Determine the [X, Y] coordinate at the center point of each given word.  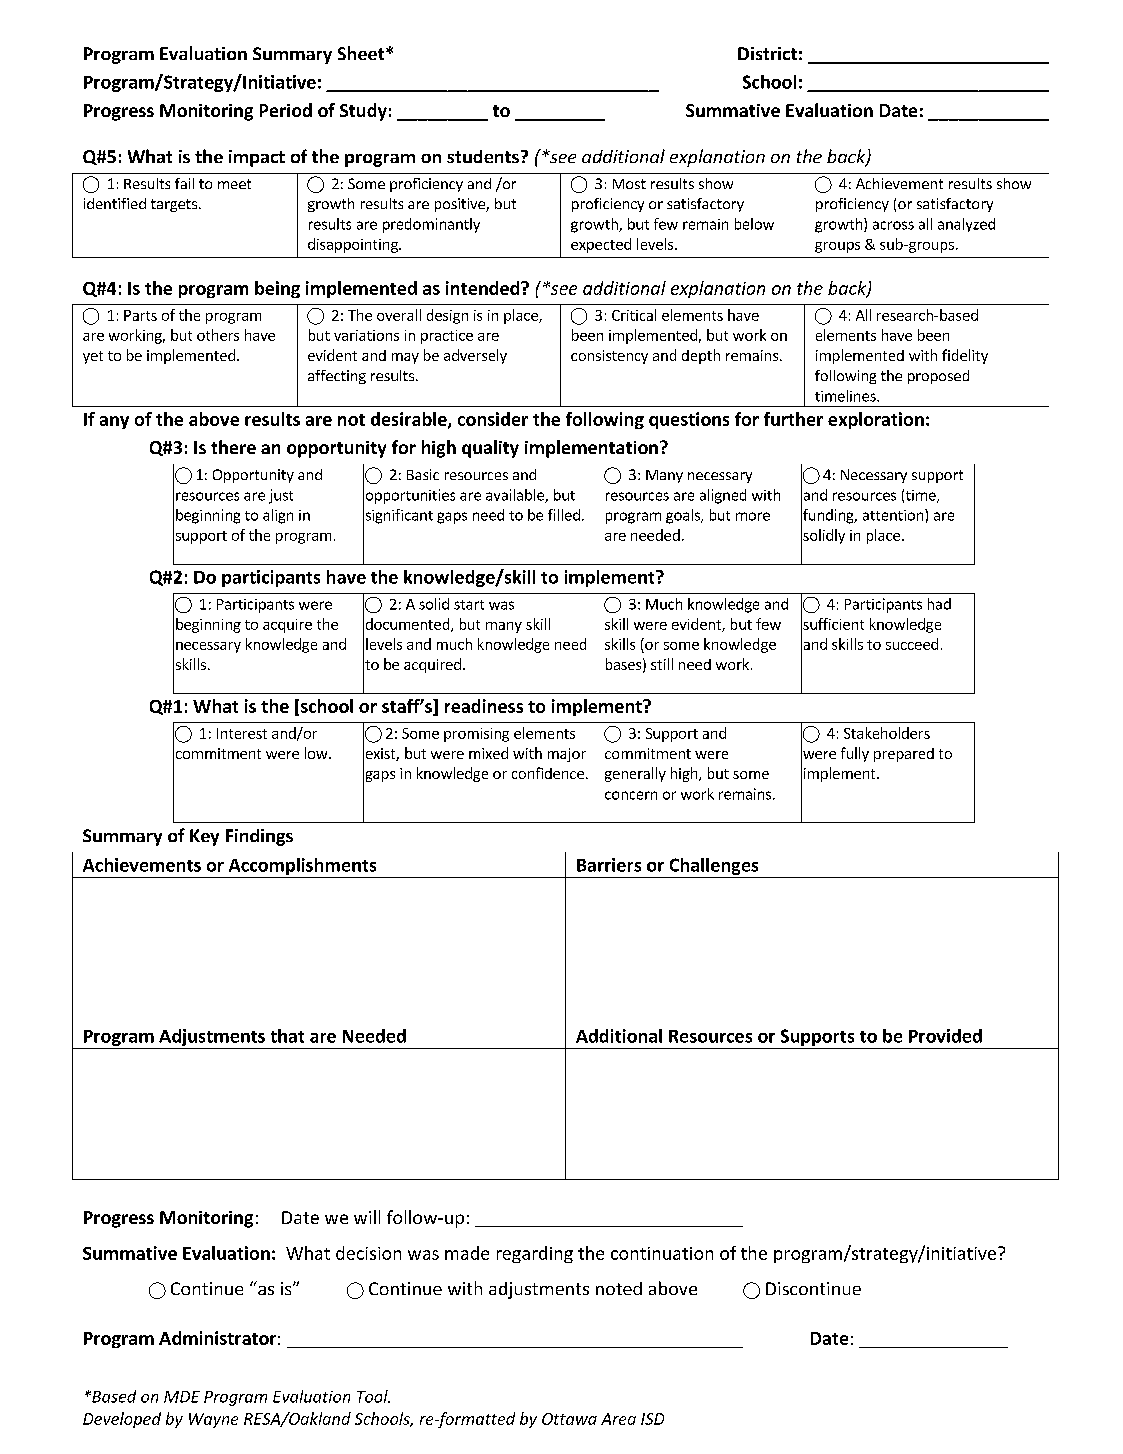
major [567, 755]
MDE [182, 1397]
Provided [945, 1036]
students [484, 156]
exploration [876, 420]
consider [493, 419]
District [767, 53]
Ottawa [569, 1419]
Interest [242, 733]
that [287, 1036]
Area [618, 1419]
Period [286, 110]
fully [855, 754]
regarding [535, 1254]
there [233, 447]
